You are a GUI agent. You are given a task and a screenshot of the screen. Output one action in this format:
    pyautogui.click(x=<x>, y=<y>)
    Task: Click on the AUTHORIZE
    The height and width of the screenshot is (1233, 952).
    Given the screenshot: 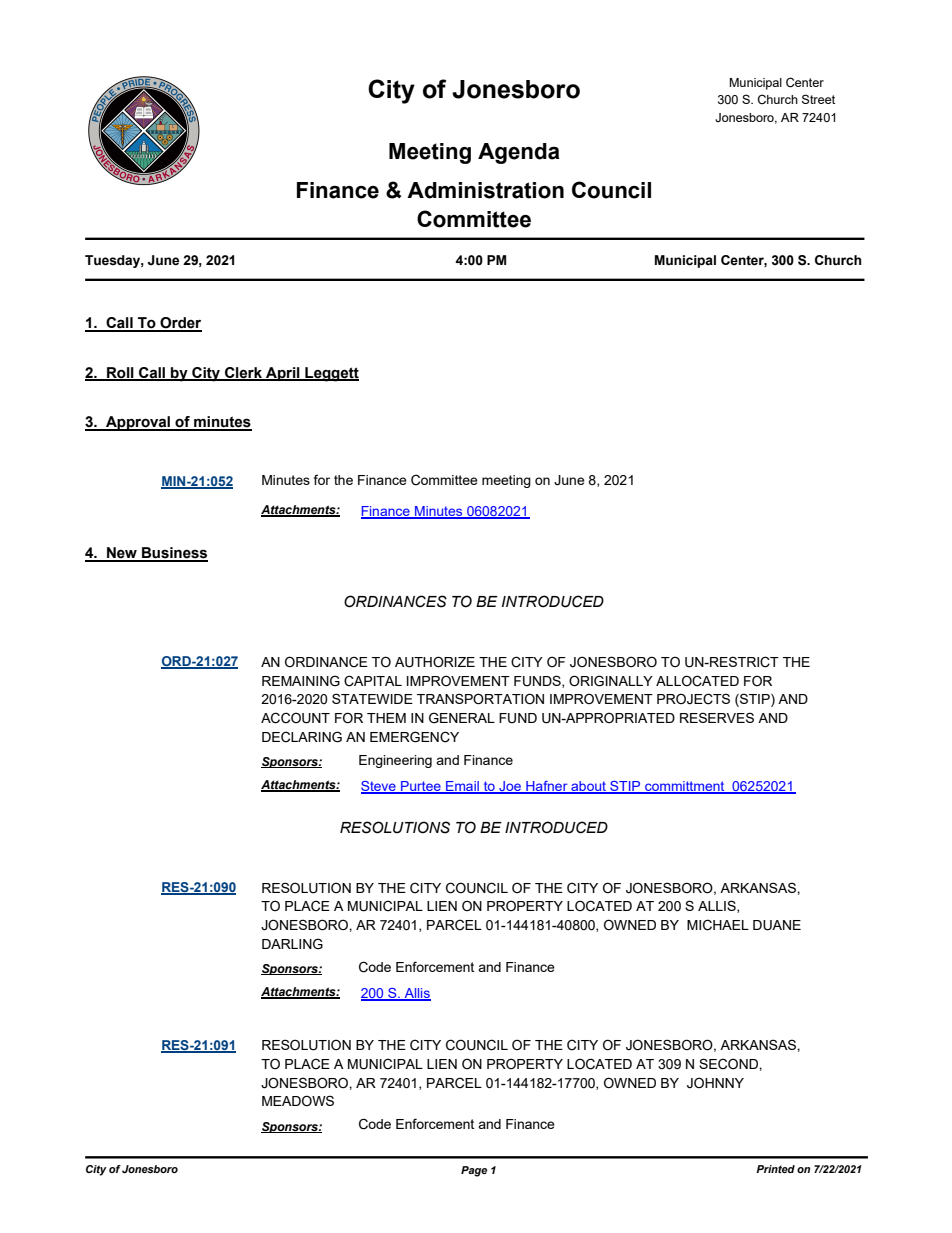 What is the action you would take?
    pyautogui.click(x=435, y=662)
